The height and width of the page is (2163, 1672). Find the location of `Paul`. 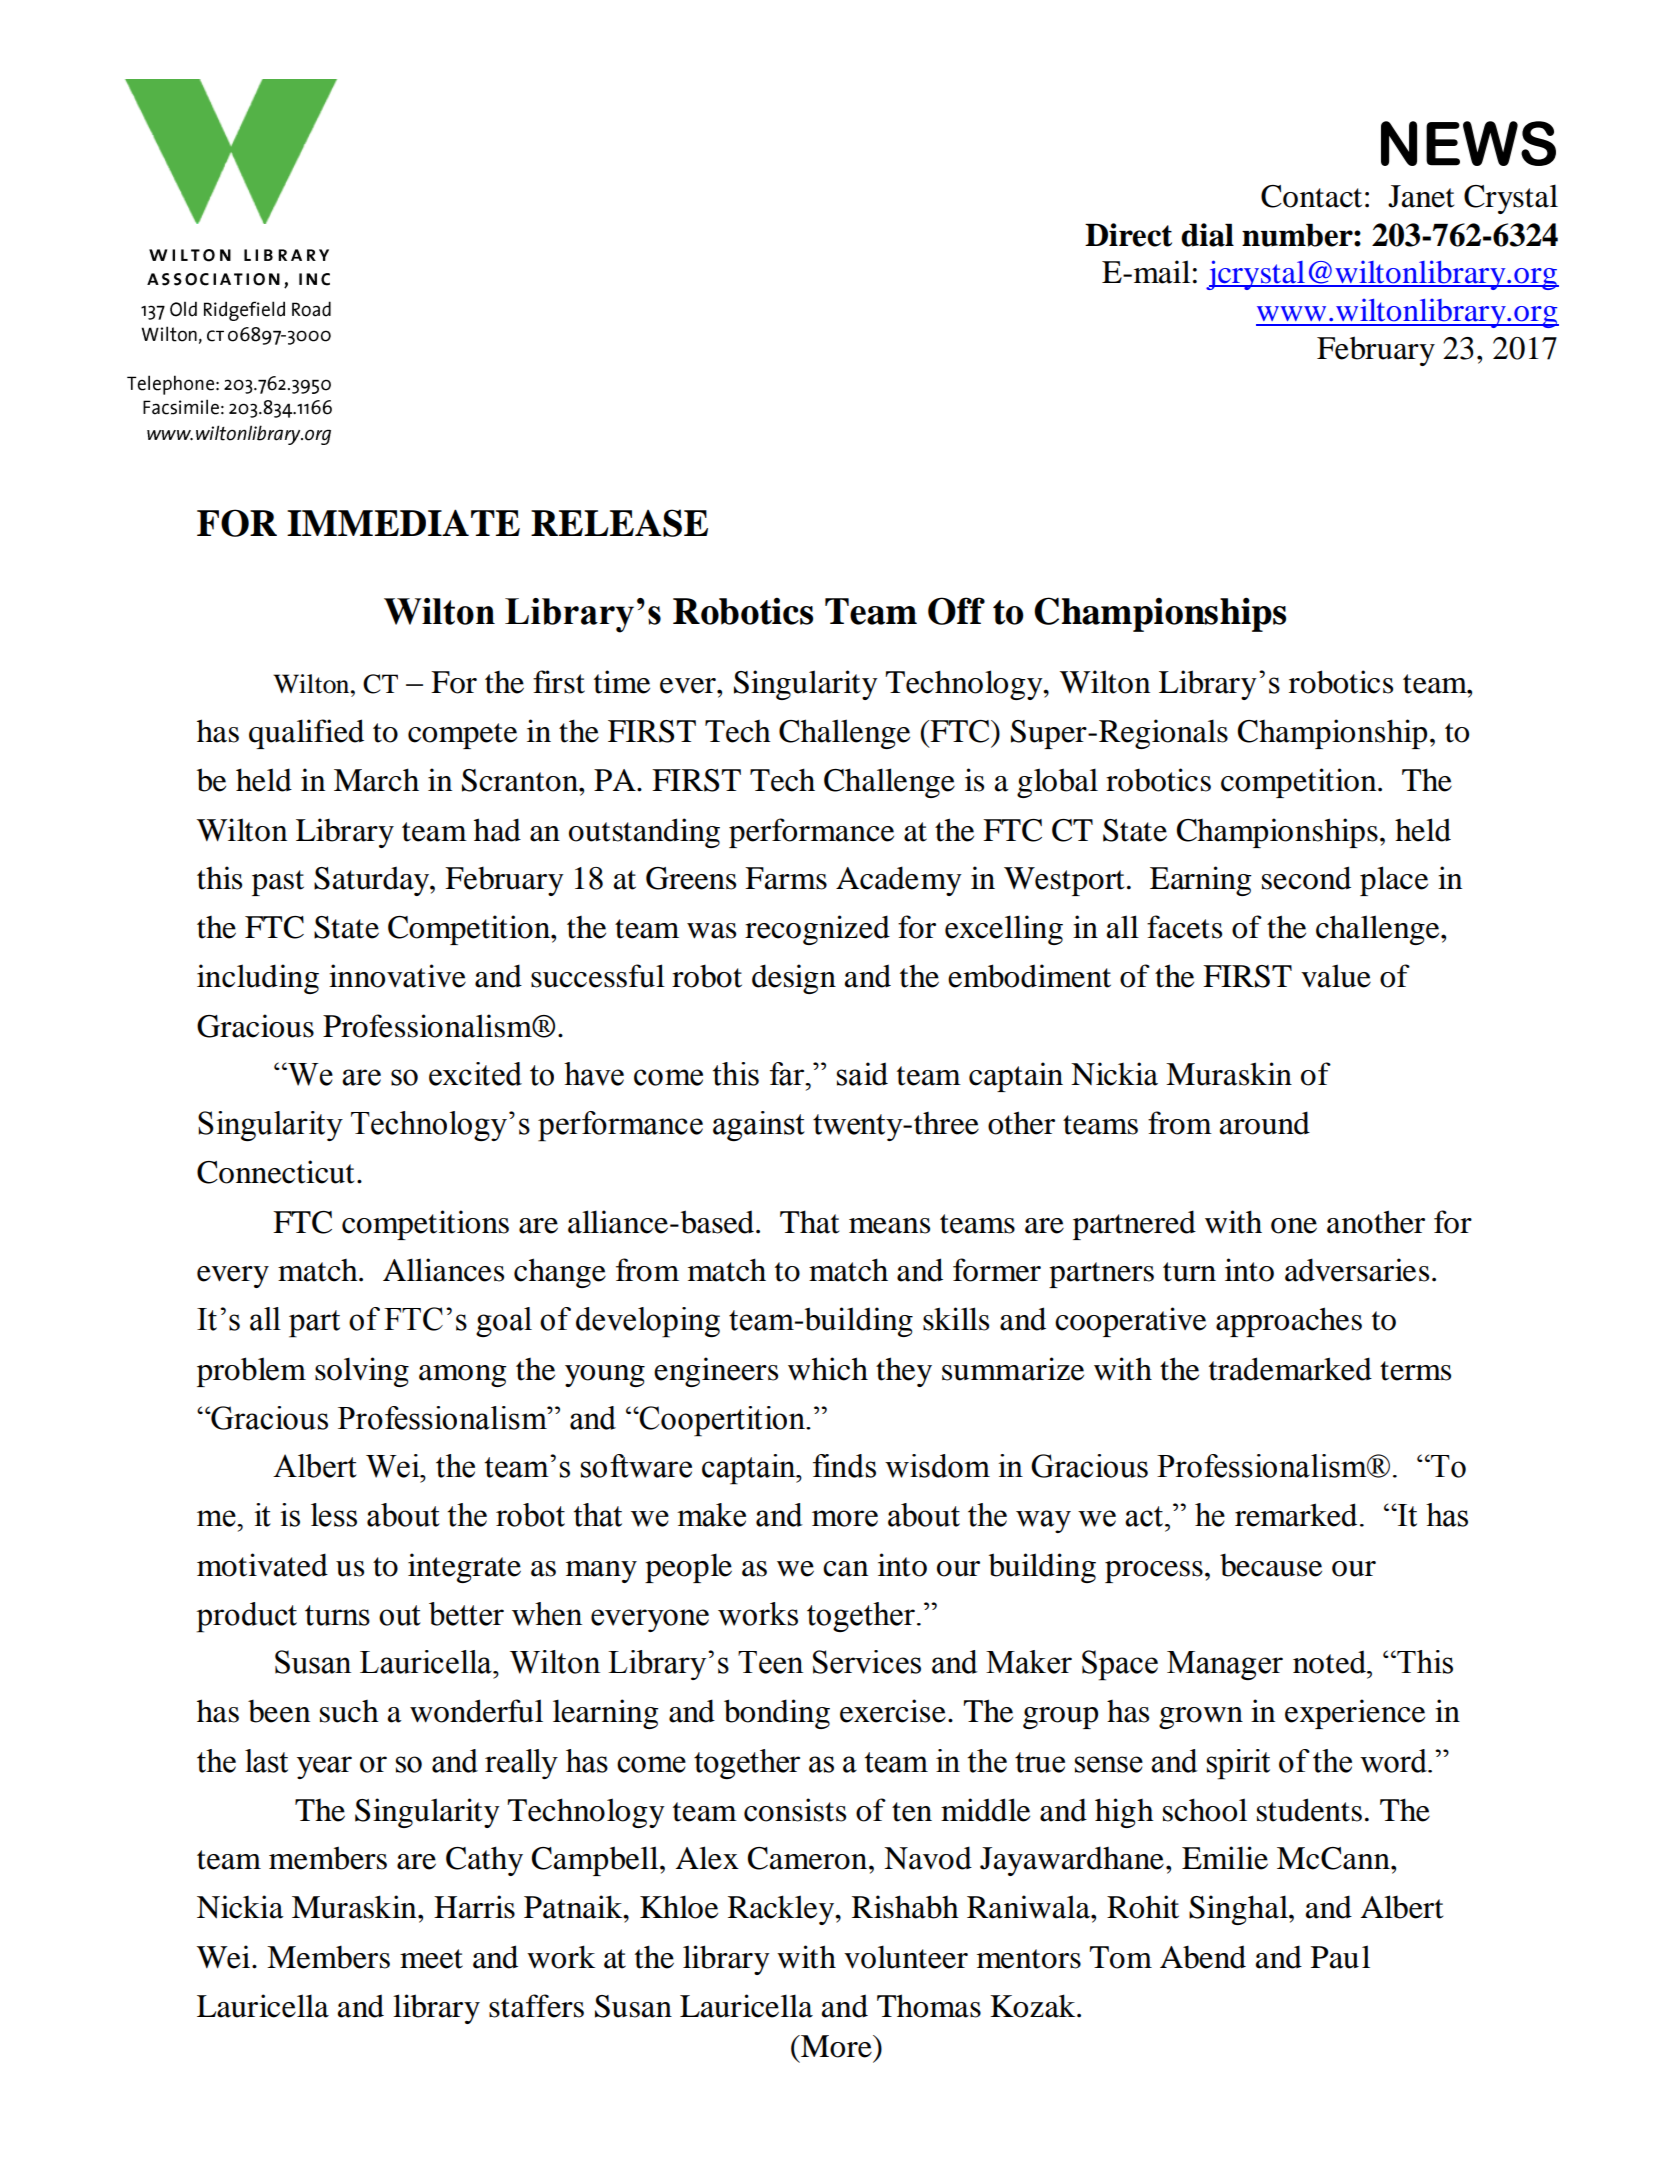

Paul is located at coordinates (1340, 1957).
